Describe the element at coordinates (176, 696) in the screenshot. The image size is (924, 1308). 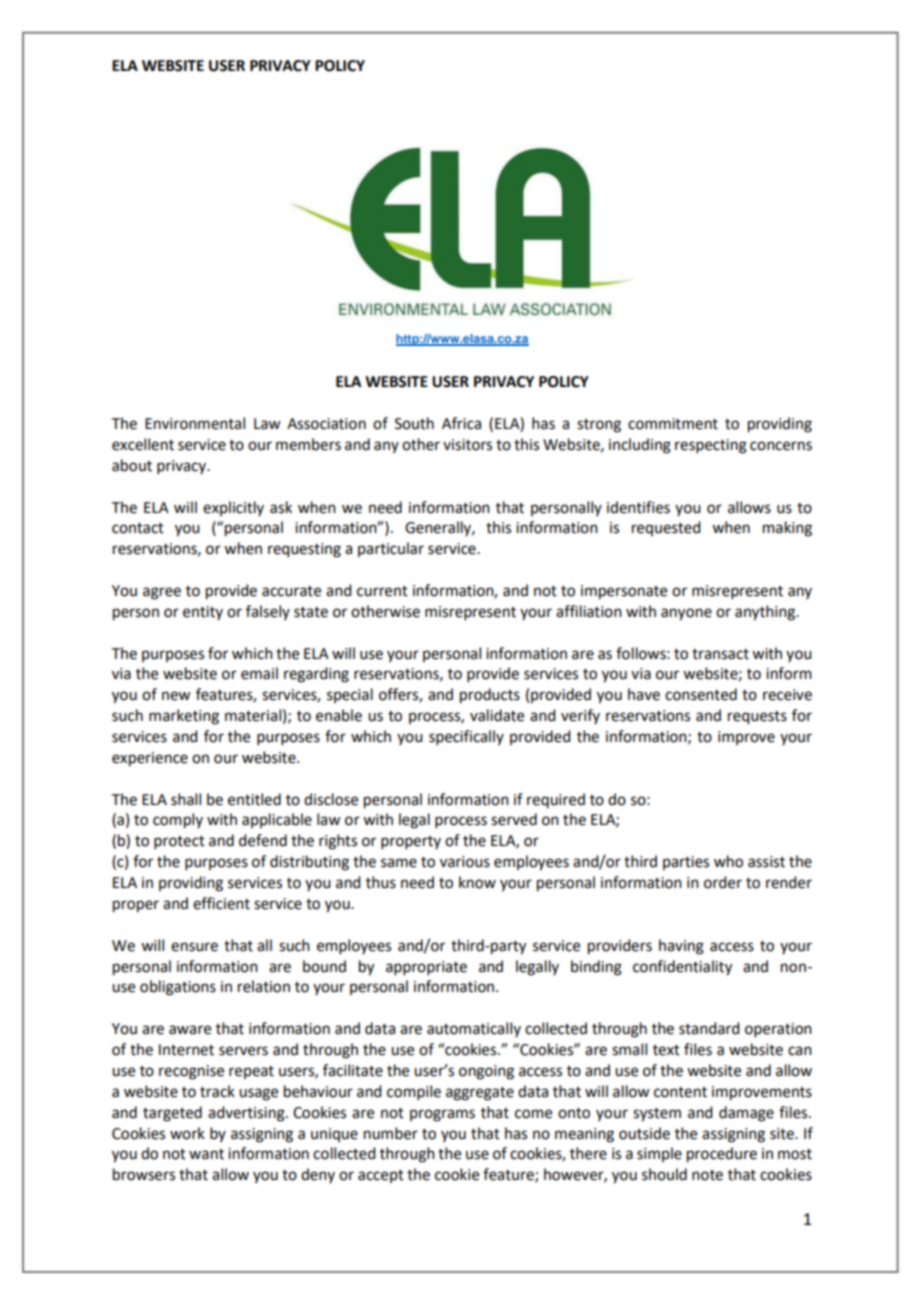
I see `new` at that location.
